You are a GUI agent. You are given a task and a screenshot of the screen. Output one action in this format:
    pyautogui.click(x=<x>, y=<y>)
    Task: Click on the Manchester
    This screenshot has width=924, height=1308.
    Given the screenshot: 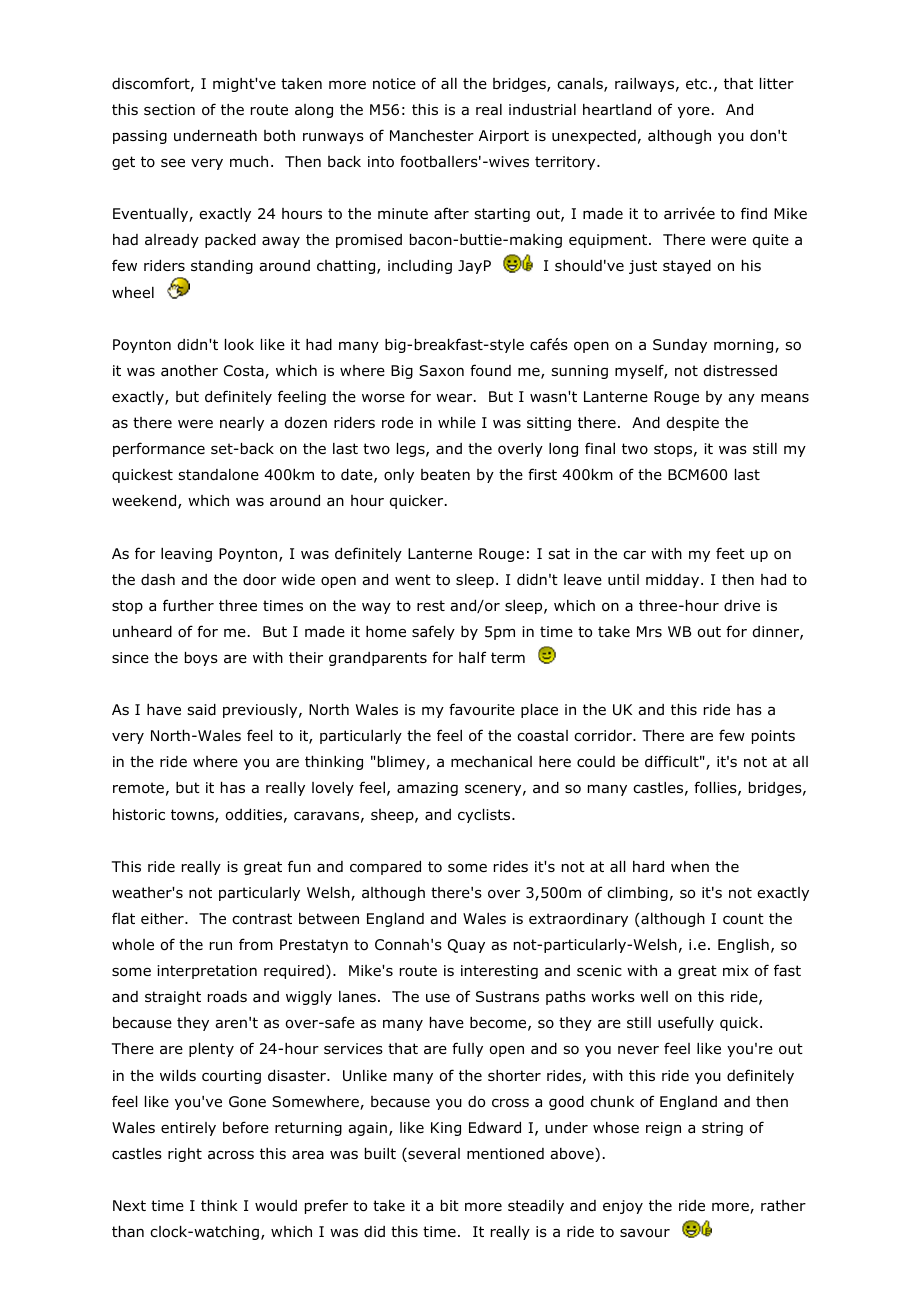 What is the action you would take?
    pyautogui.click(x=432, y=136)
